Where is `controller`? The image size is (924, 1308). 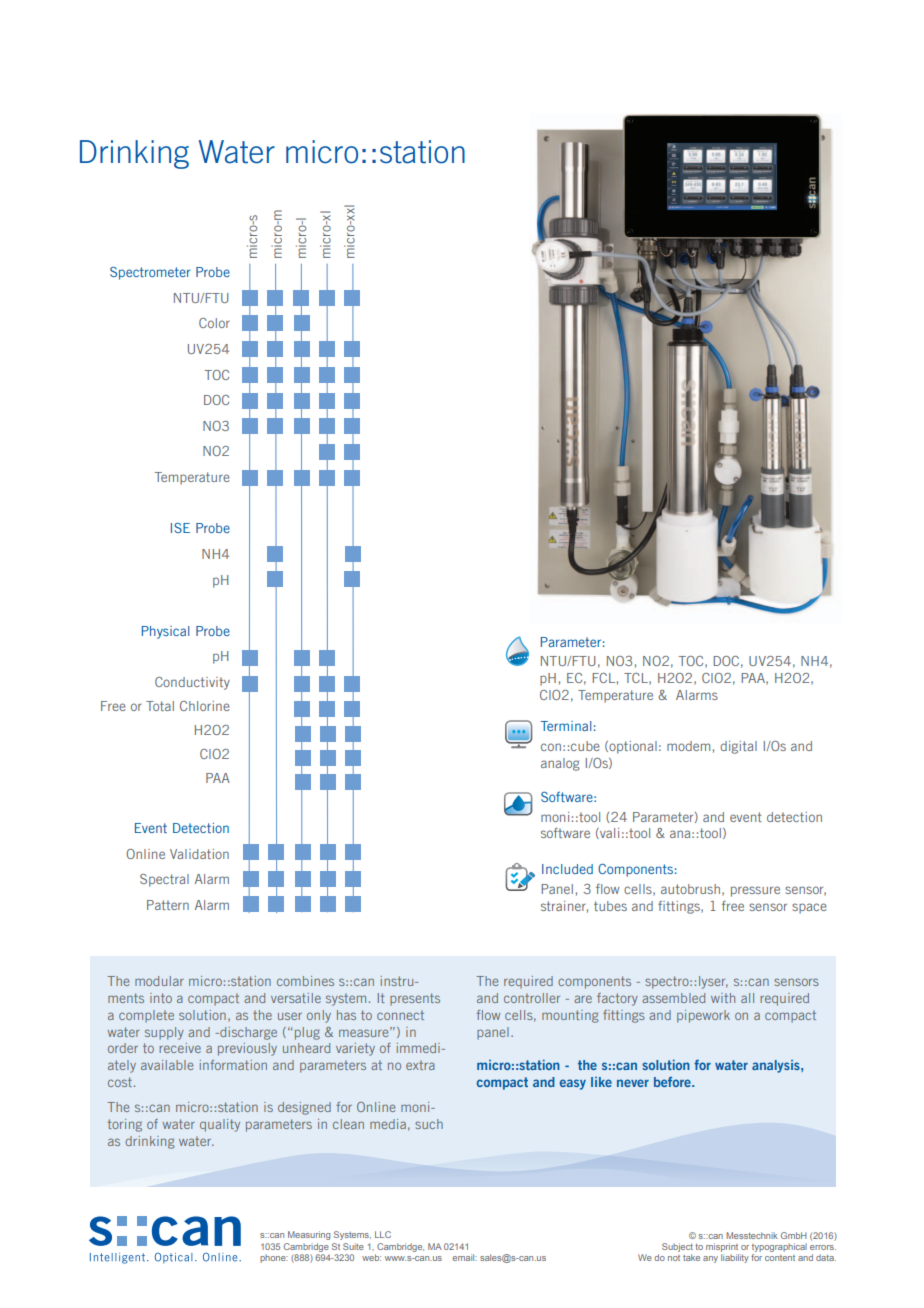
controller is located at coordinates (532, 998).
